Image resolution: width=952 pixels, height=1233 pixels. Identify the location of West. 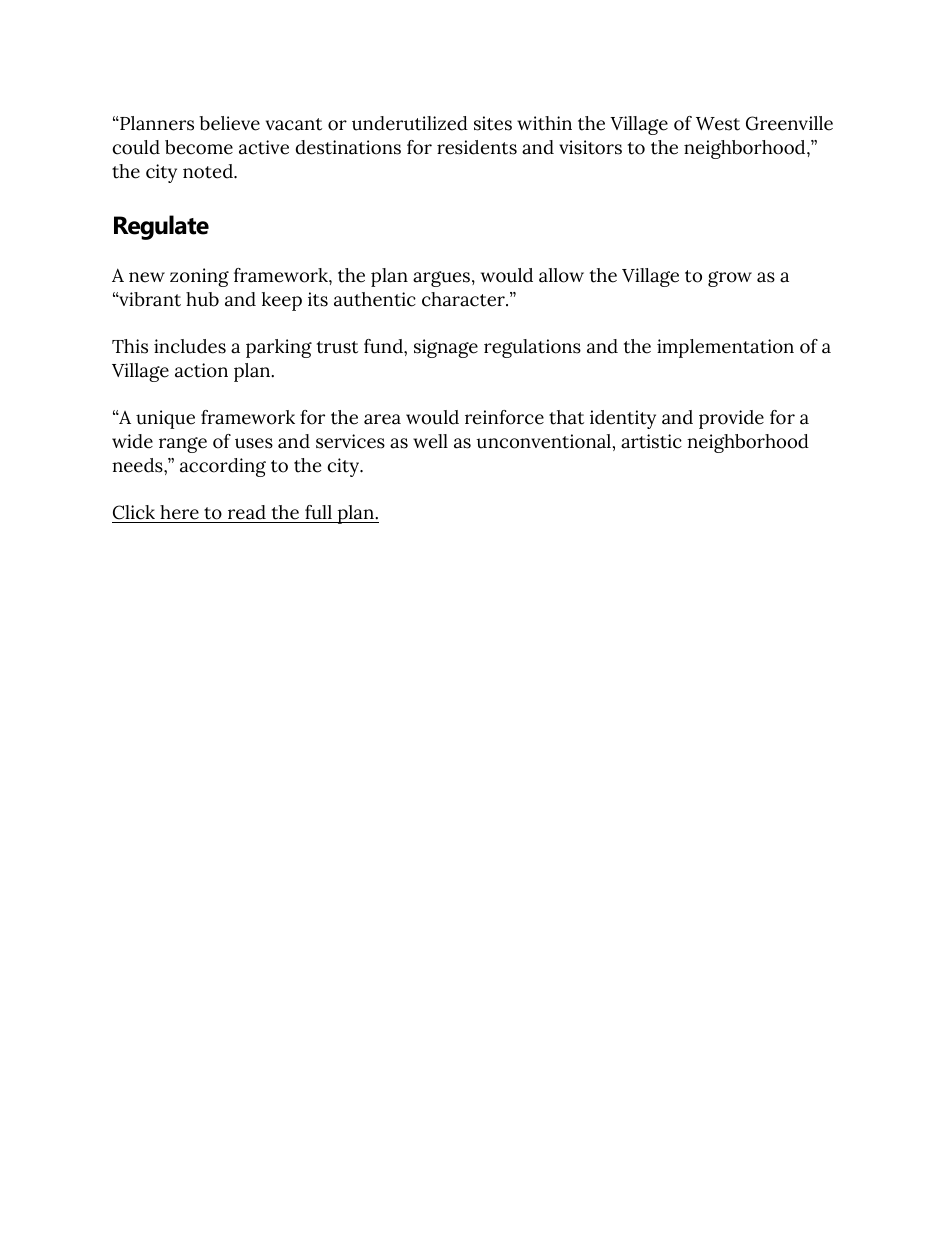
(718, 124).
